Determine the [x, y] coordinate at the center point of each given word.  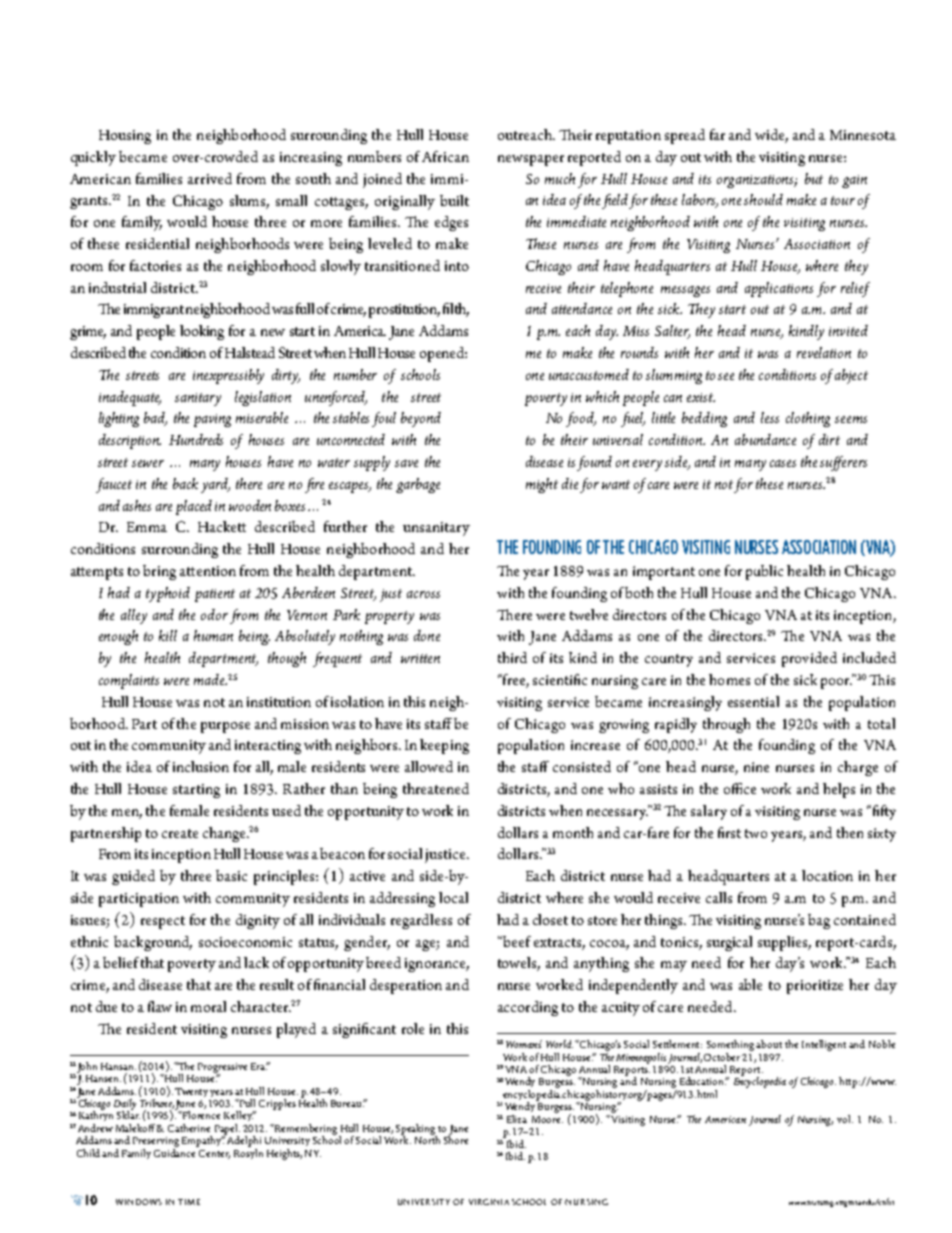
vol [845, 1119]
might [542, 485]
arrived [210, 178]
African [445, 156]
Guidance [176, 1151]
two [756, 833]
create [180, 833]
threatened [436, 788]
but [814, 178]
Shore [456, 1139]
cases [783, 463]
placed [194, 507]
